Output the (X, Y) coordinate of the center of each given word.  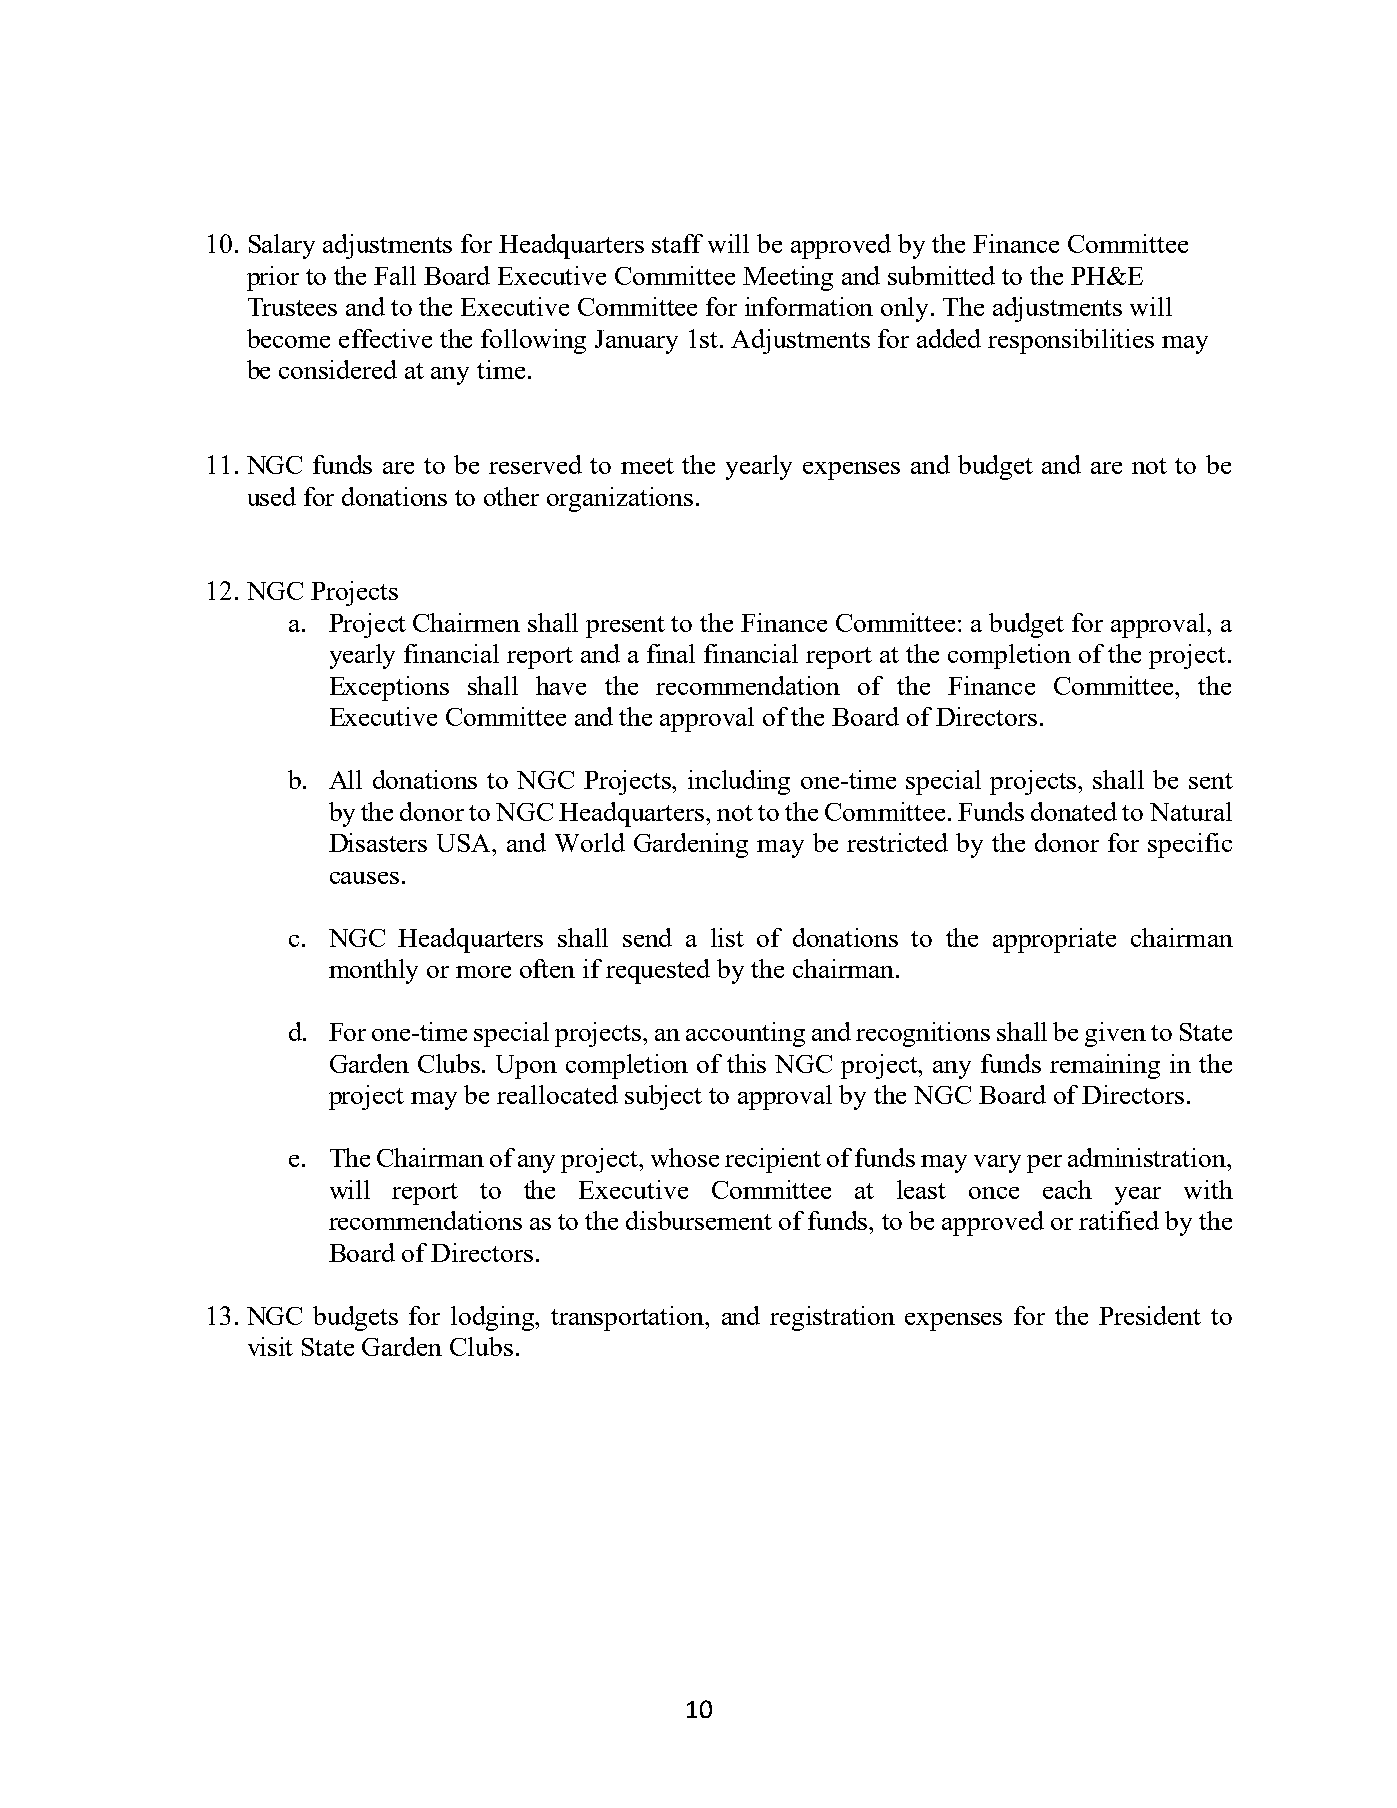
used (272, 496)
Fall (395, 275)
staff (677, 243)
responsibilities (1071, 341)
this (746, 1063)
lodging (494, 1318)
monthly (373, 971)
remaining (1105, 1066)
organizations (620, 499)
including (739, 782)
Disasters (378, 842)
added (949, 338)
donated (1074, 811)
